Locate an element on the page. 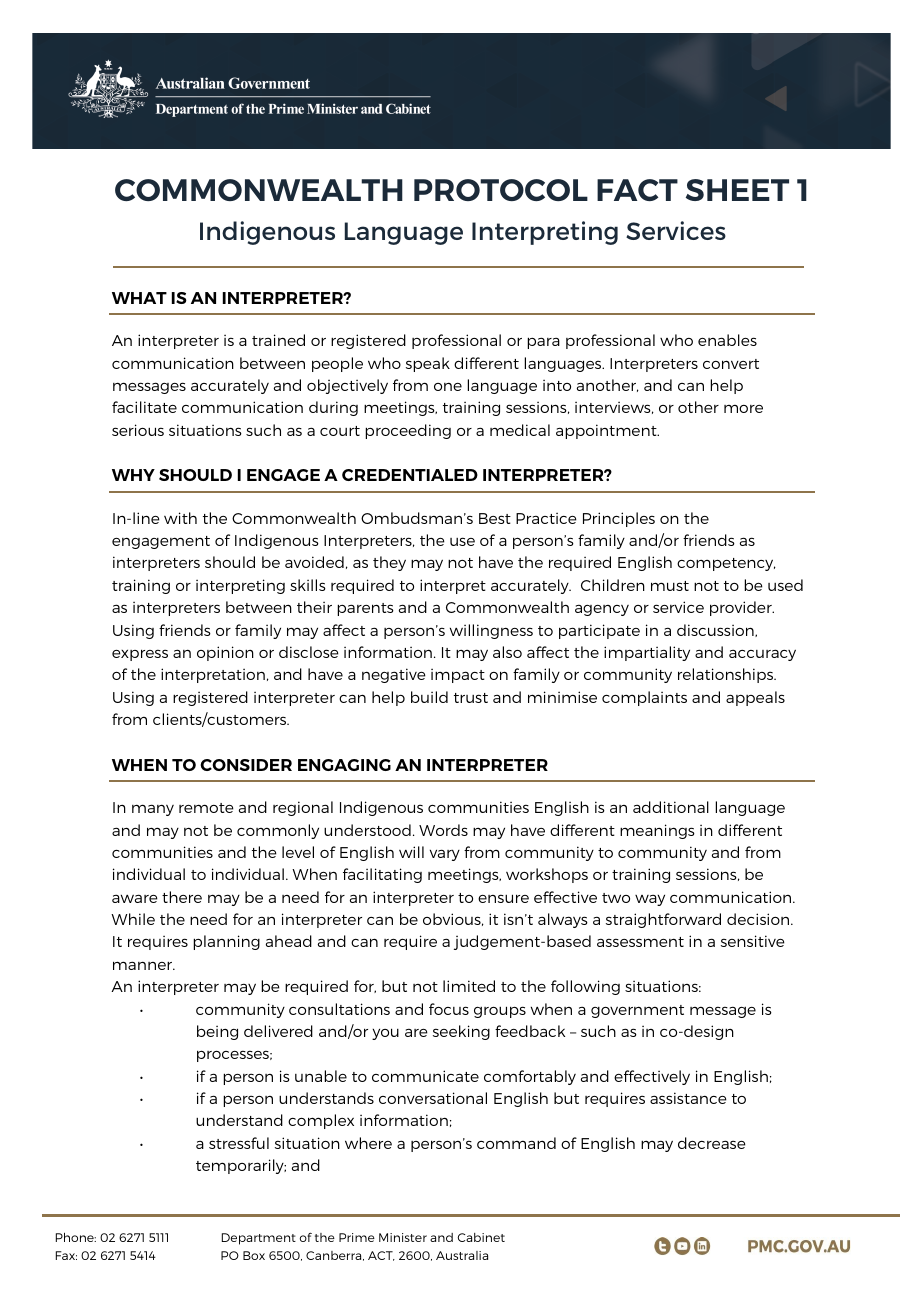 The width and height of the document is (924, 1308). many is located at coordinates (153, 810).
